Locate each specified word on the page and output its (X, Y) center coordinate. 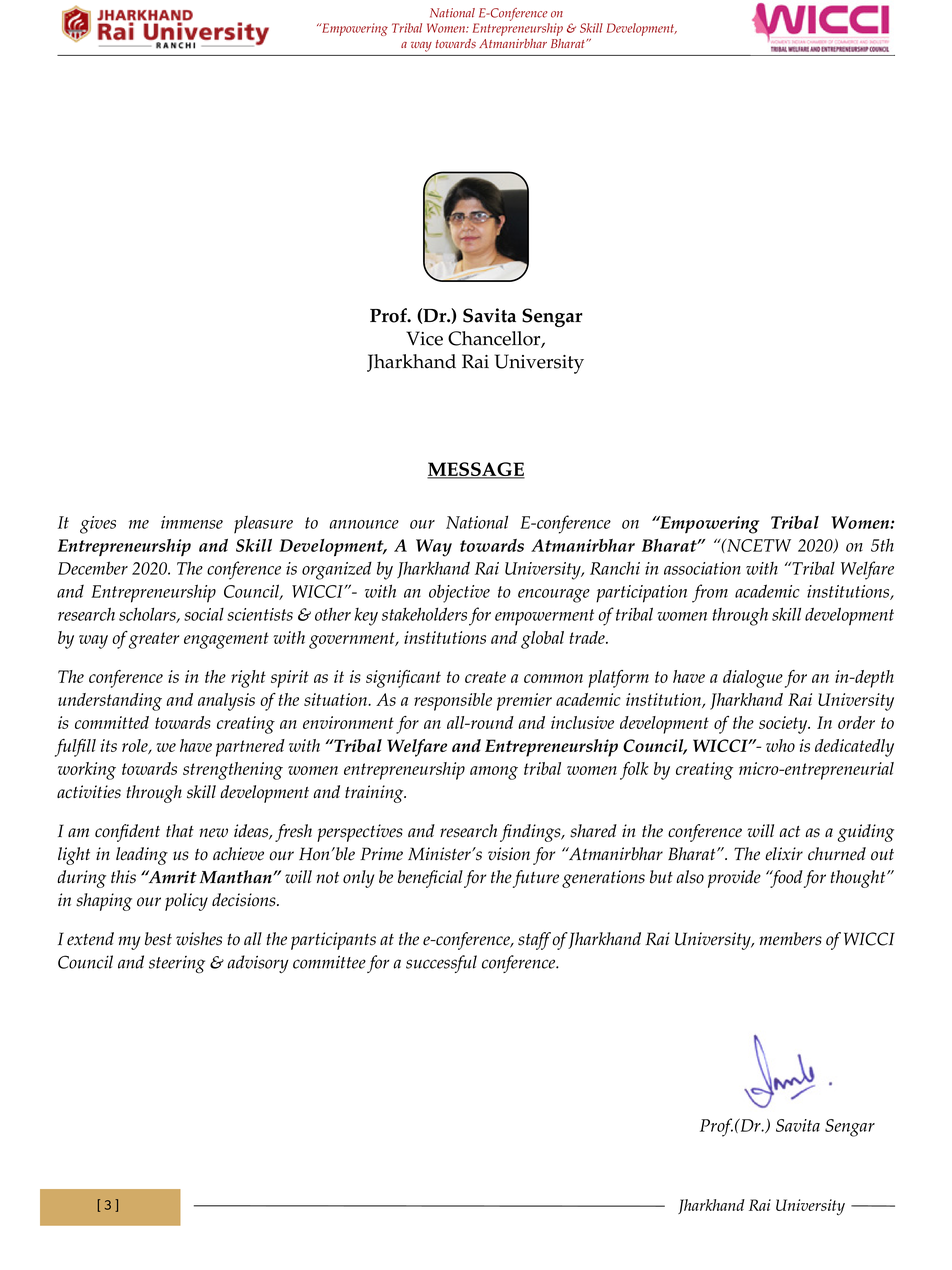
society (784, 725)
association (702, 568)
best (158, 939)
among (494, 773)
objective (459, 594)
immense (192, 522)
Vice (424, 338)
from (710, 593)
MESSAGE (476, 470)
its (109, 745)
